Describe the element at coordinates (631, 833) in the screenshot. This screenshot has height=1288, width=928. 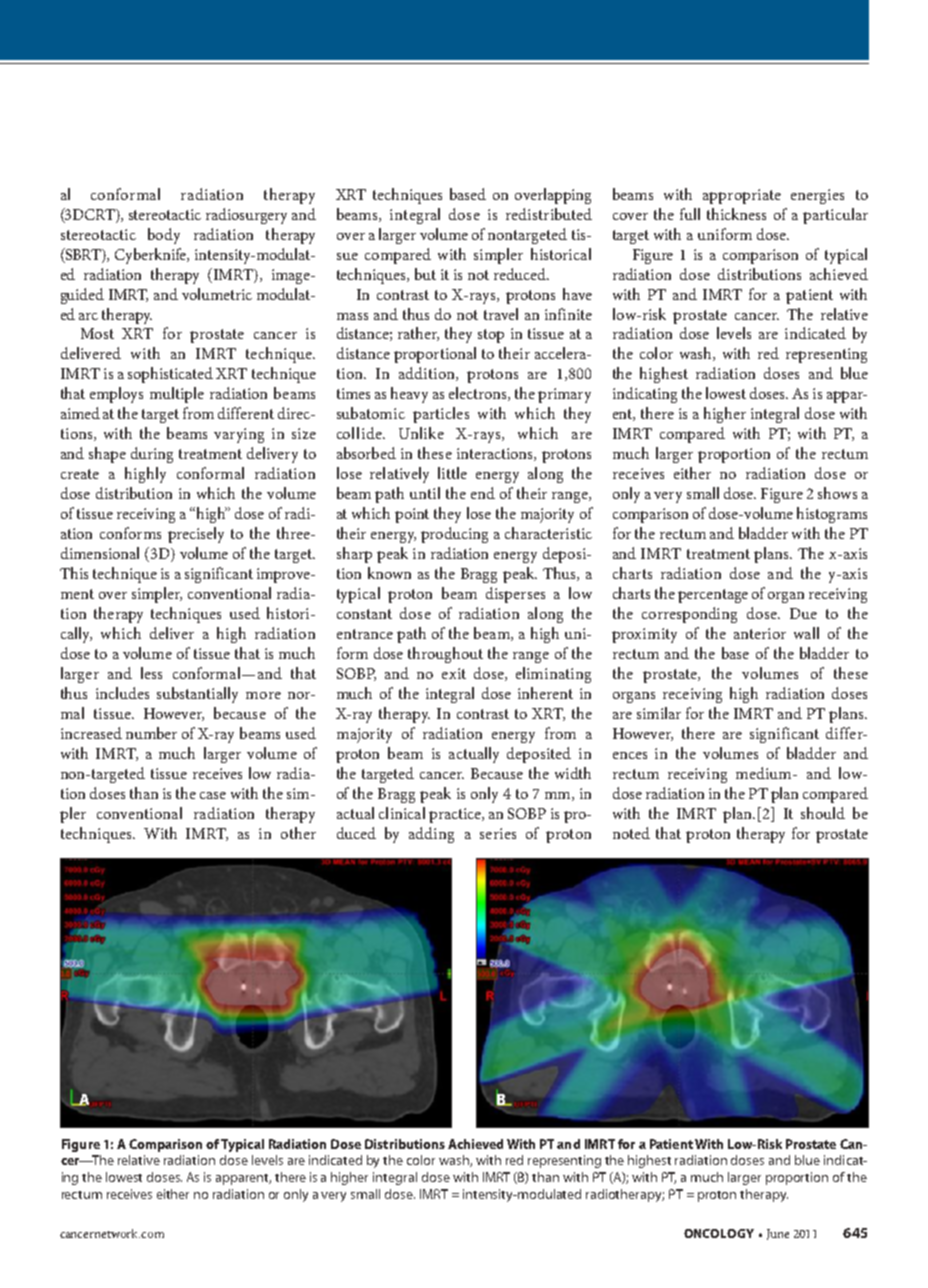
I see `noted` at that location.
